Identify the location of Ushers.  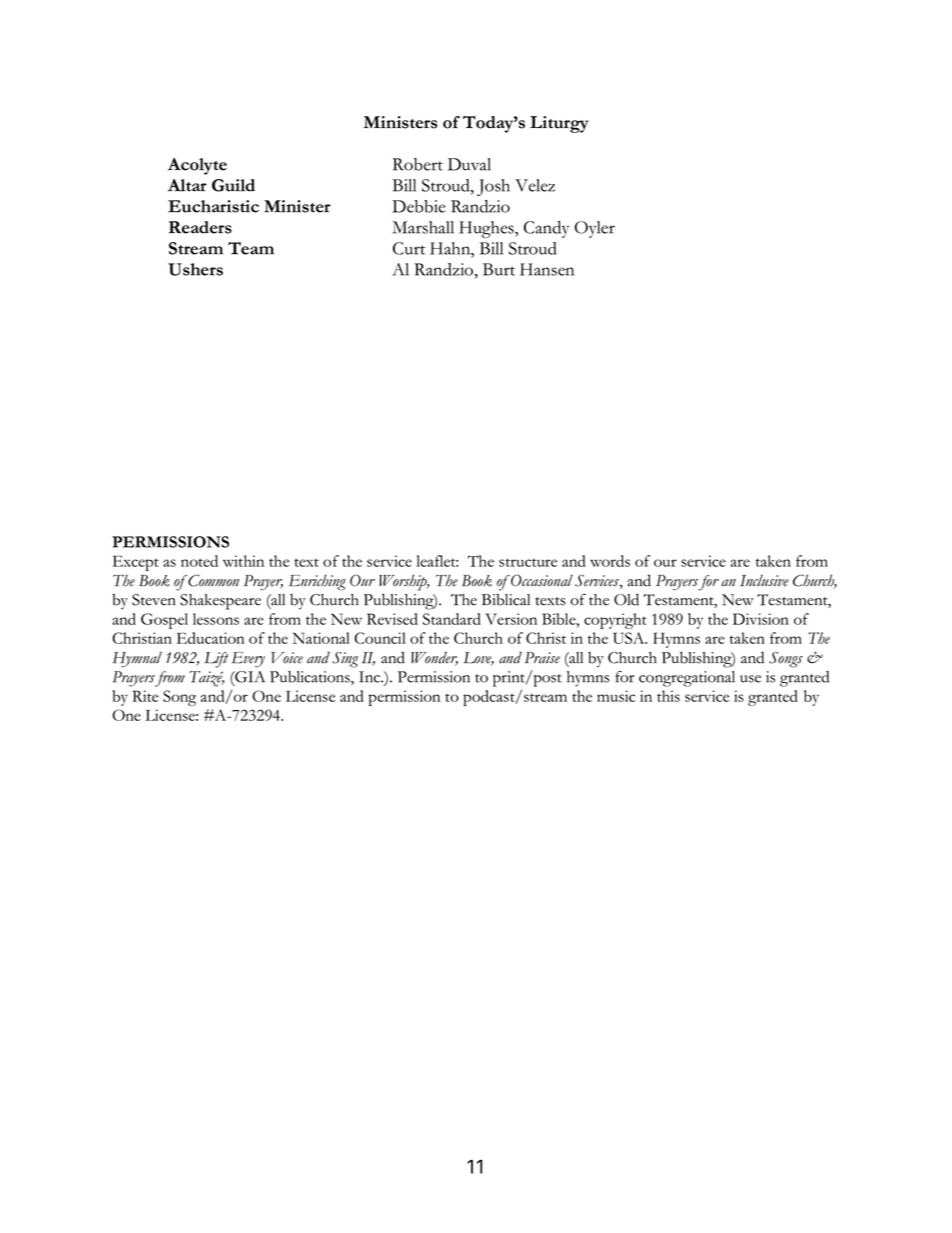
(195, 269).
